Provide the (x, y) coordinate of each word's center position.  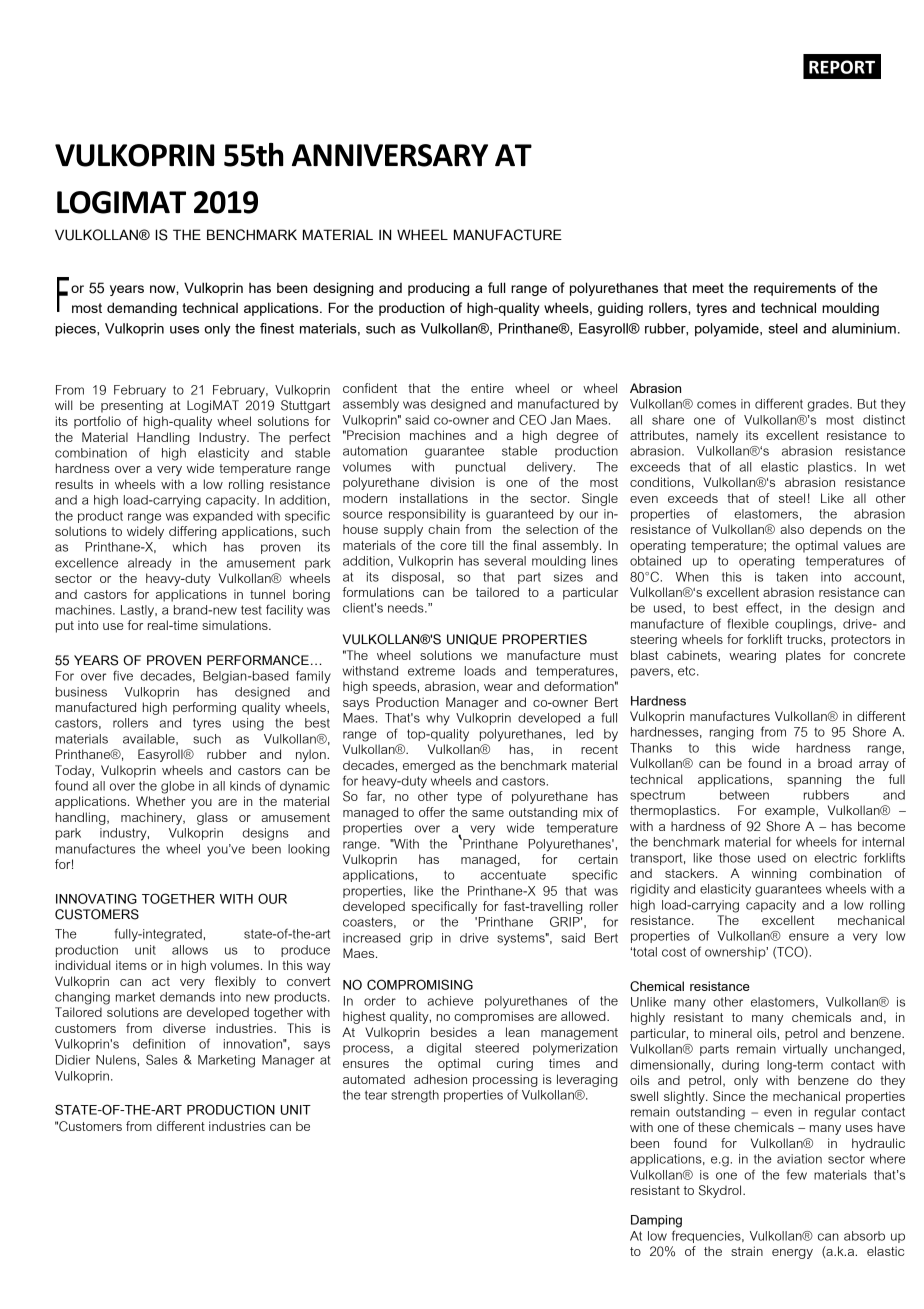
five (123, 675)
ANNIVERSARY (390, 155)
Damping (656, 1221)
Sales (162, 1059)
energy (792, 1254)
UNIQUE (472, 639)
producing (438, 289)
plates (803, 656)
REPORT (842, 67)
